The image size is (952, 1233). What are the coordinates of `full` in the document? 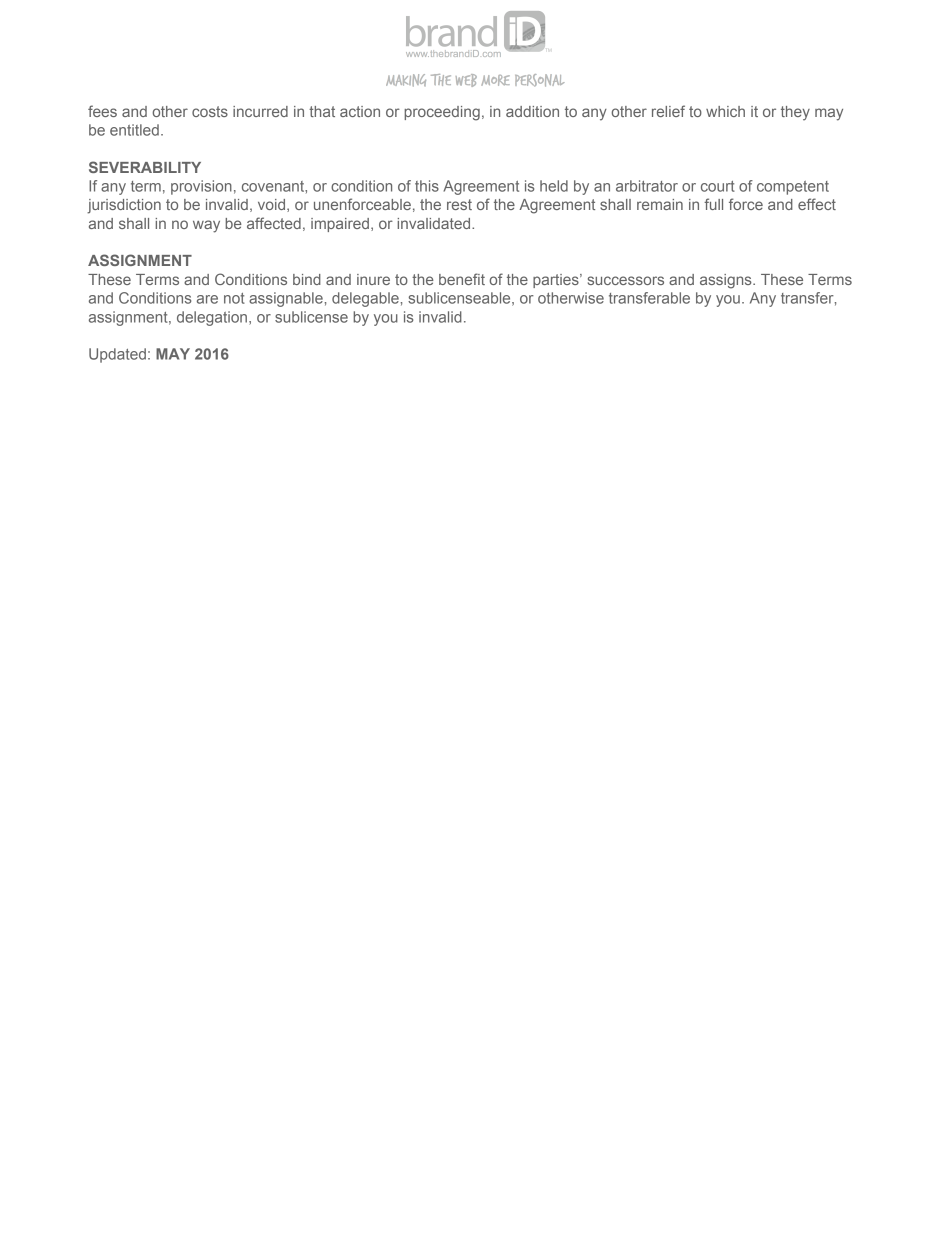 It's located at (713, 204).
